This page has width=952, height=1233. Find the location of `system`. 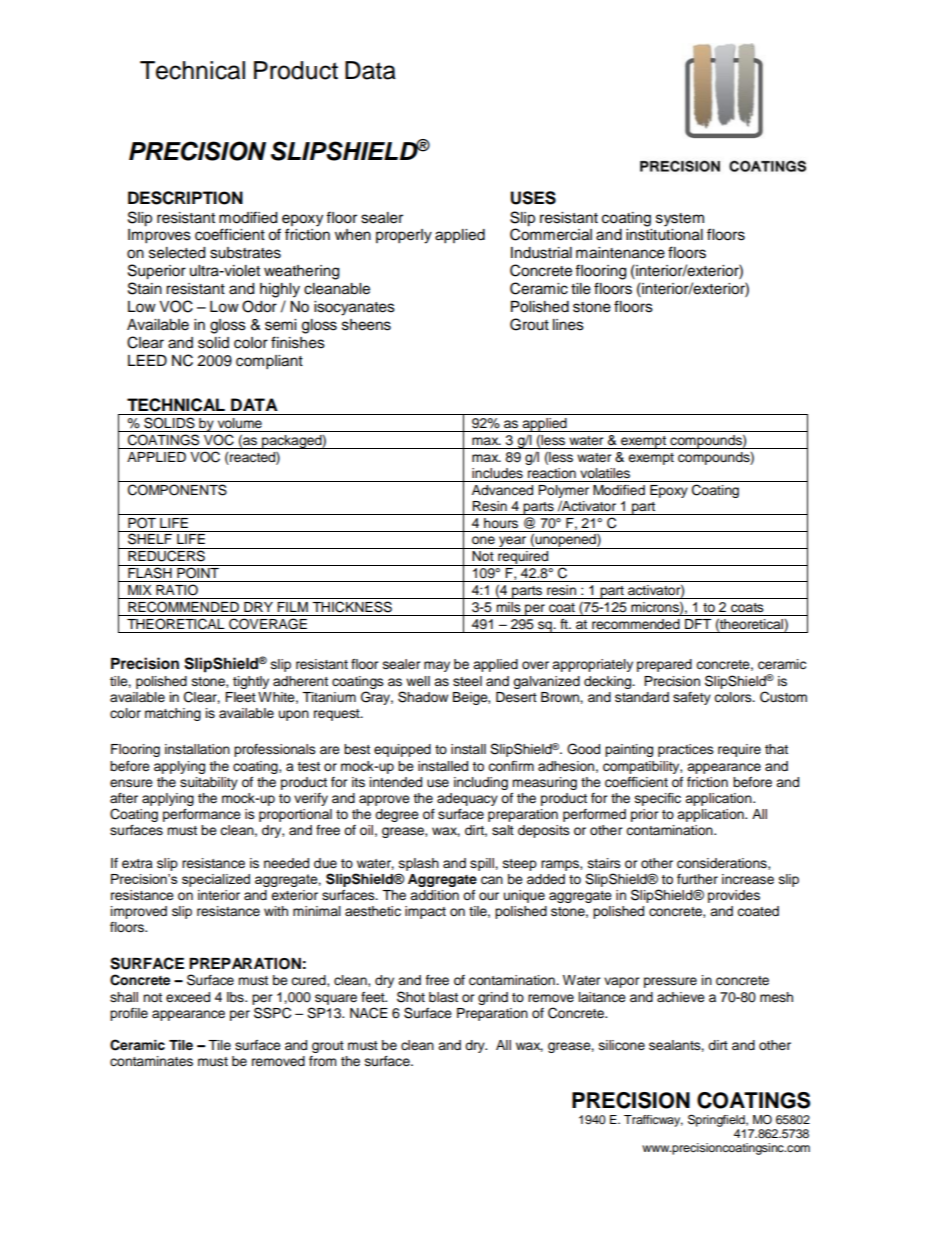

system is located at coordinates (680, 220).
